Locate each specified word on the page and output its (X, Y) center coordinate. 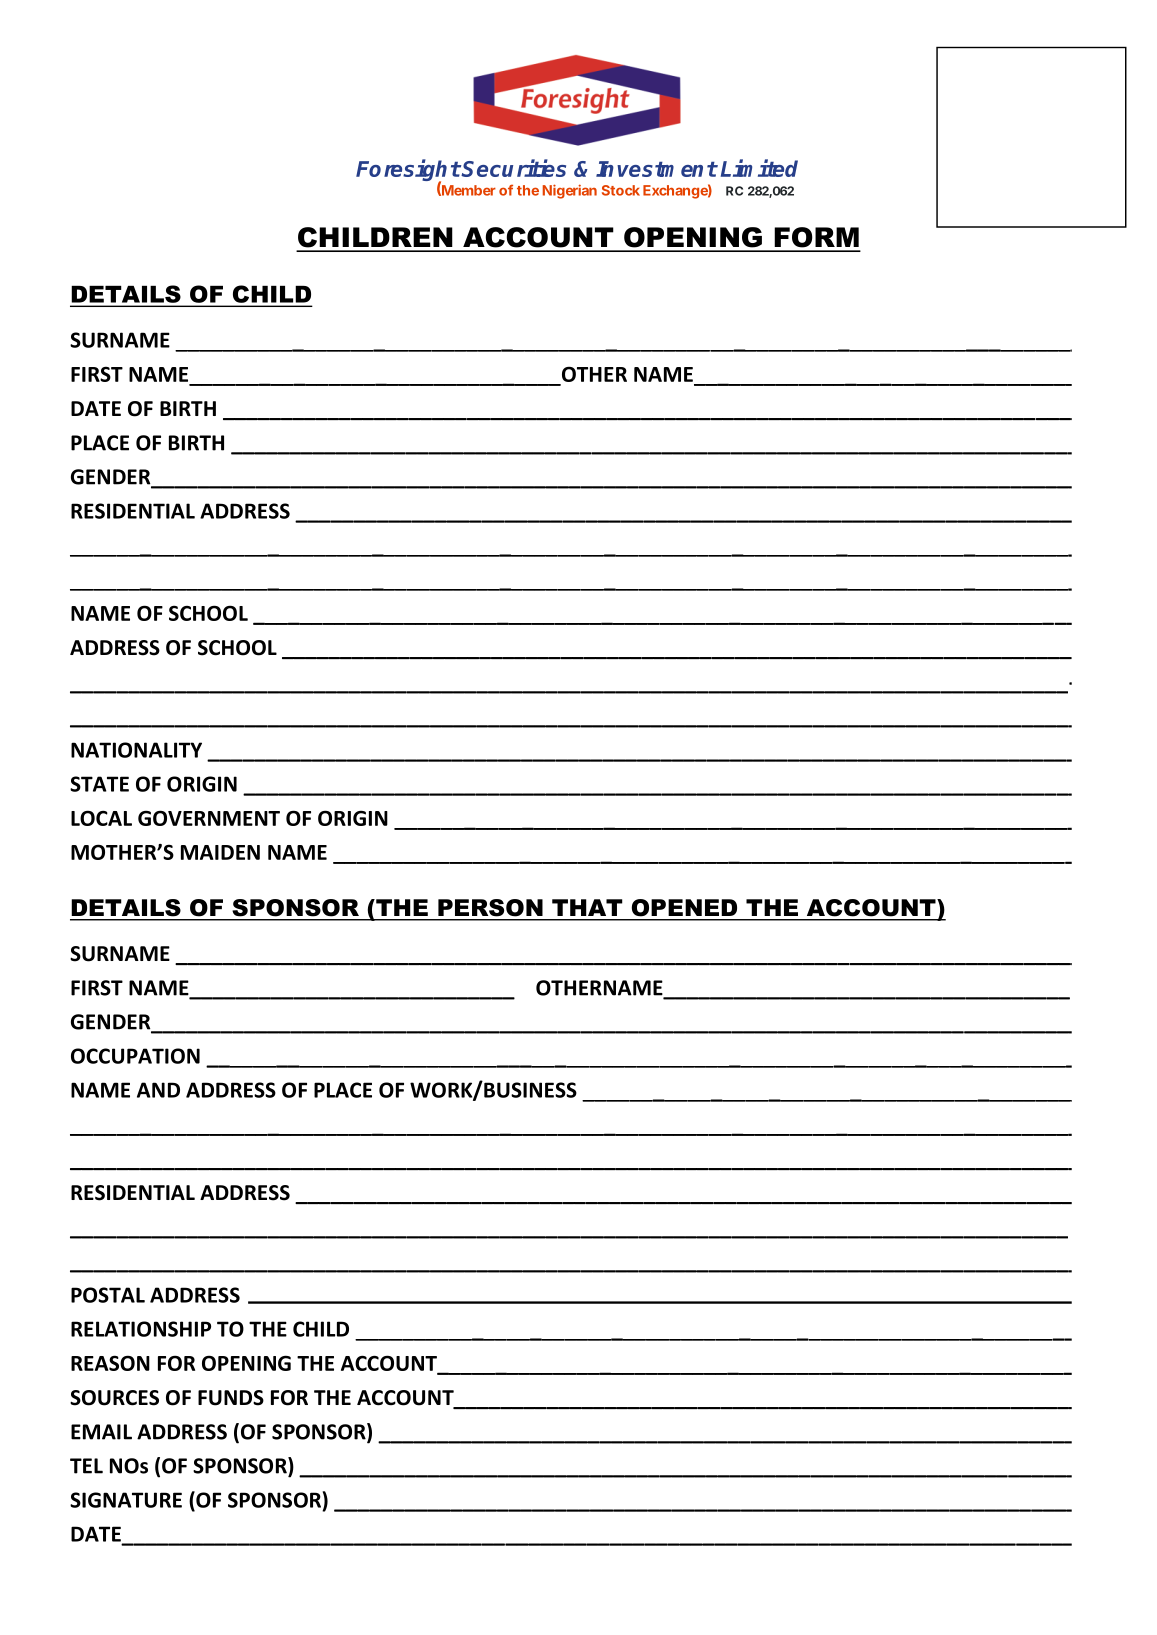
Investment (656, 169)
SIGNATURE (126, 1500)
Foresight (408, 171)
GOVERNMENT (209, 818)
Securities (513, 168)
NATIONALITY (136, 750)
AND (158, 1090)
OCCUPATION (135, 1056)
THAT (587, 907)
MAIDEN (220, 852)
